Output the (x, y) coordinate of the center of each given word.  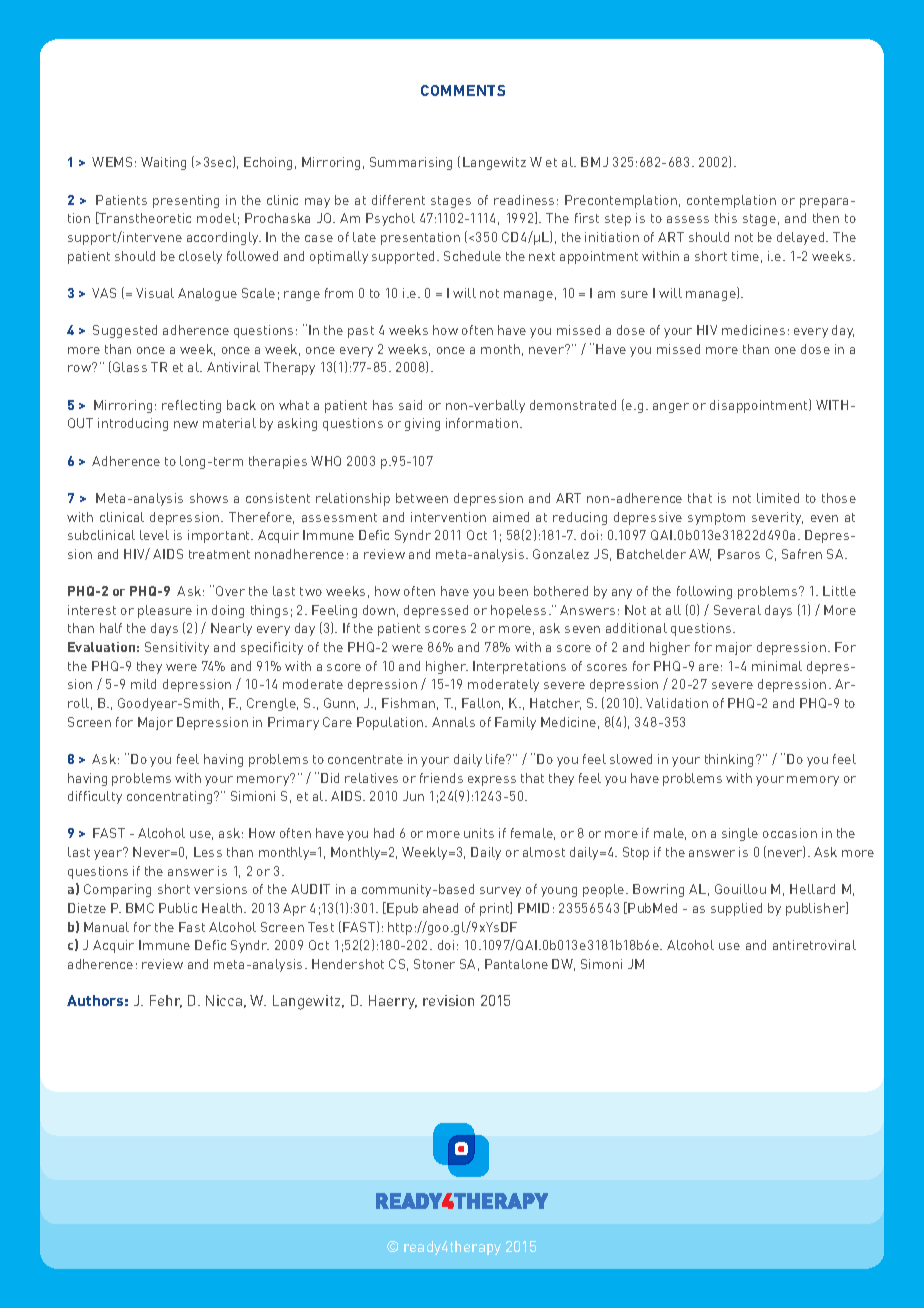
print (495, 909)
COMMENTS (463, 90)
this (726, 218)
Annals (453, 722)
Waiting (163, 163)
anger (671, 408)
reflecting (191, 406)
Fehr (166, 1001)
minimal (777, 666)
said (410, 405)
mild (143, 684)
